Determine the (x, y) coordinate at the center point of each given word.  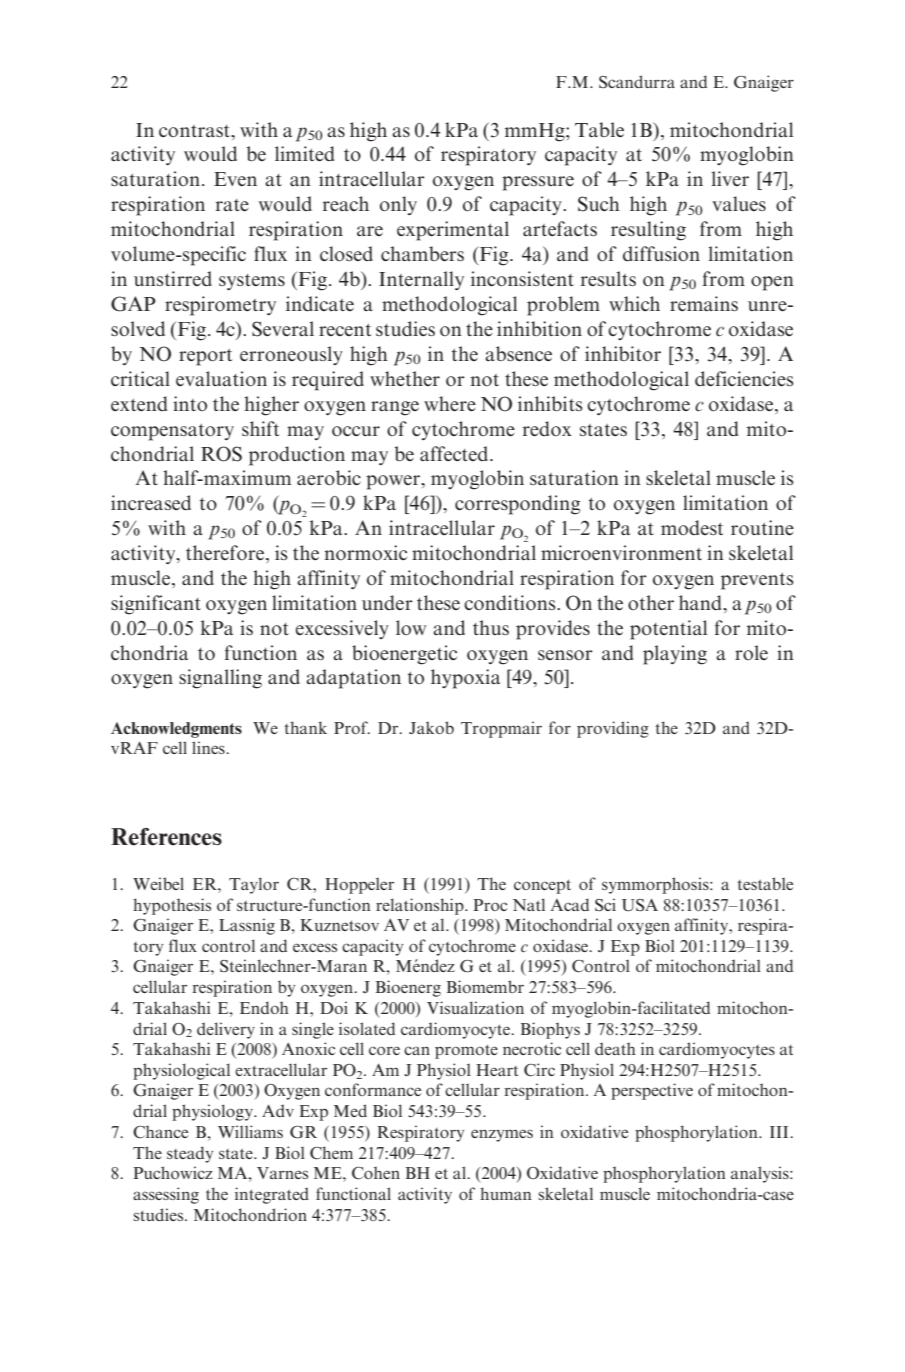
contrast (196, 131)
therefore (226, 554)
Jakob (431, 727)
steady (190, 1154)
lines (209, 747)
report (206, 357)
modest (692, 527)
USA (640, 905)
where (450, 403)
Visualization (475, 1007)
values (739, 203)
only (398, 205)
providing (613, 729)
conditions (511, 602)
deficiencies (744, 378)
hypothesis (172, 906)
